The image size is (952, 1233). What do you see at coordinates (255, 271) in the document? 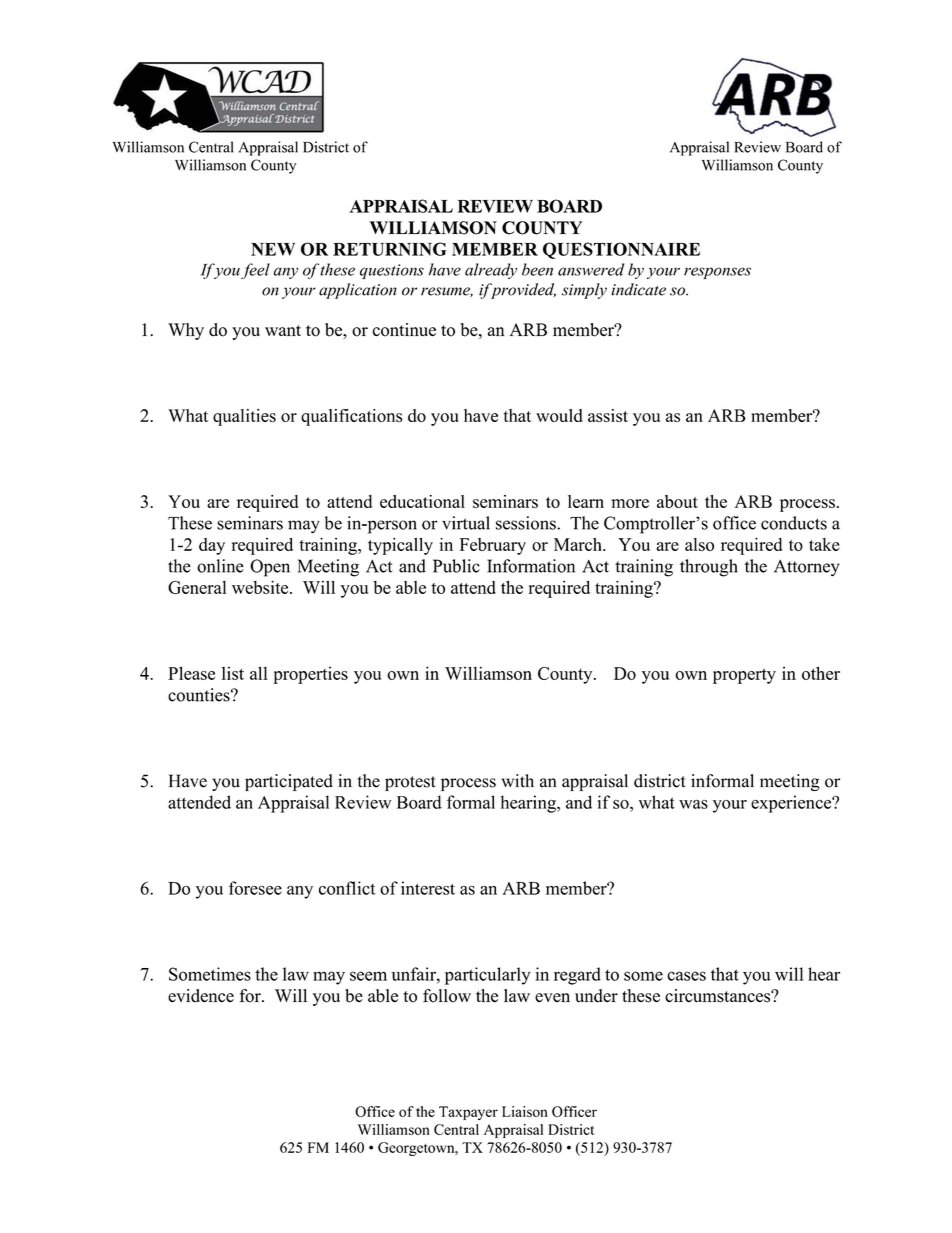
I see `feel` at bounding box center [255, 271].
